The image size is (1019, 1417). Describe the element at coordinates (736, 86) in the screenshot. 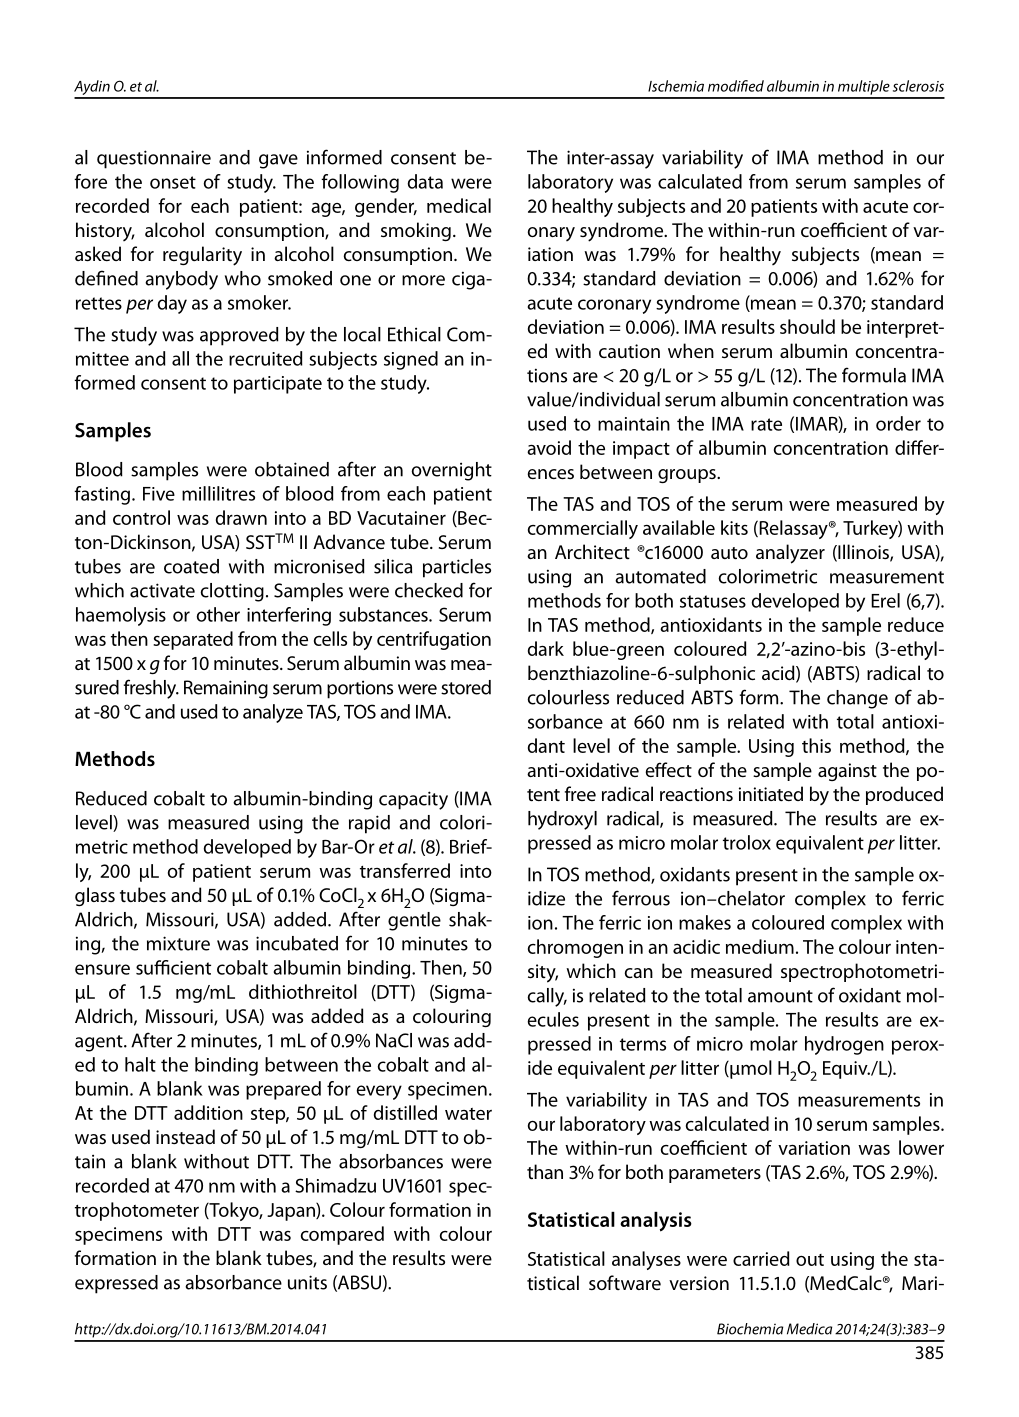

I see `modified` at that location.
